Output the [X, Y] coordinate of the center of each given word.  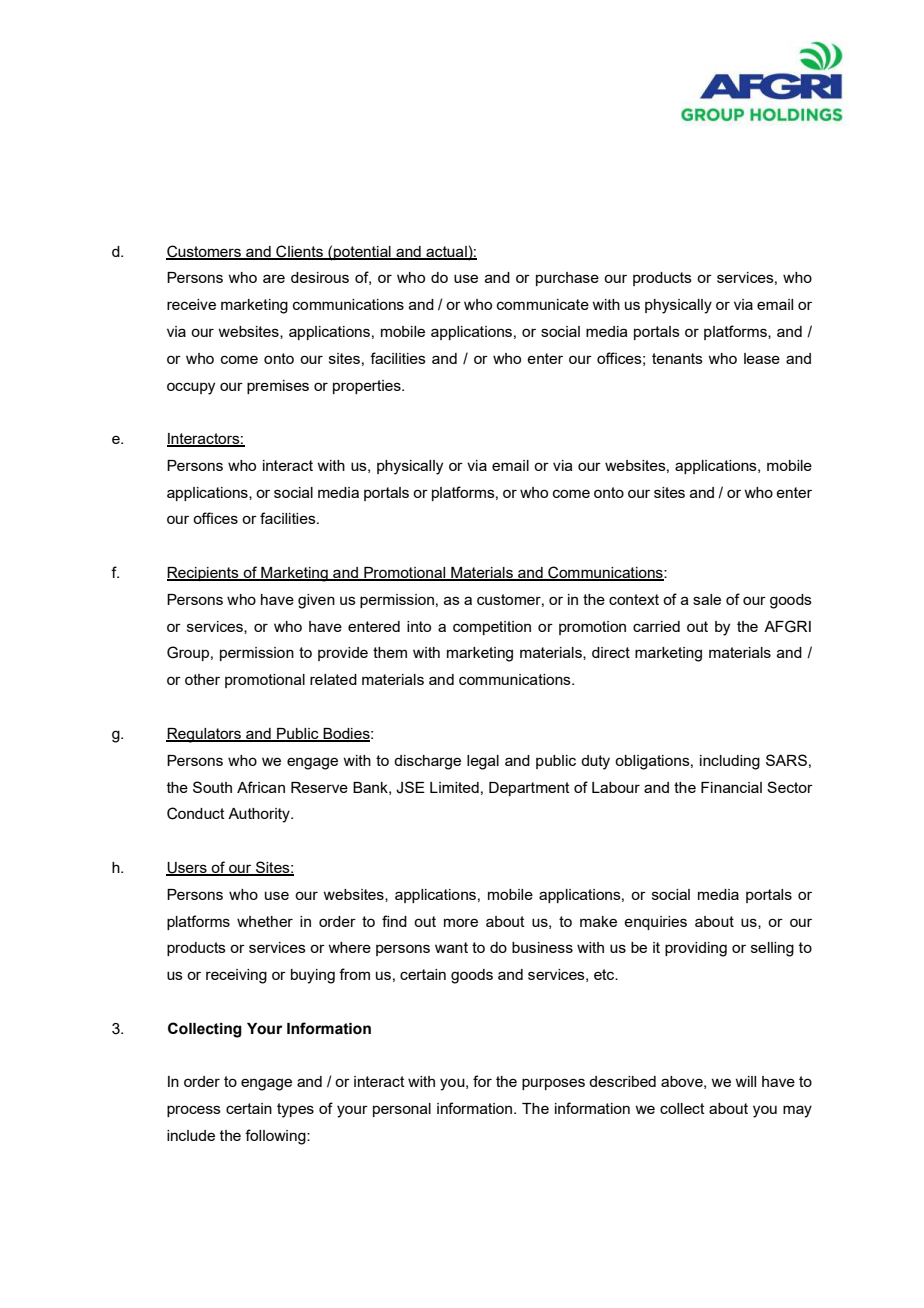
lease [762, 358]
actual [446, 252]
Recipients [204, 574]
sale [707, 599]
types [295, 1110]
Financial [731, 787]
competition [492, 628]
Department [529, 789]
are [274, 278]
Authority [260, 815]
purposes [553, 1084]
